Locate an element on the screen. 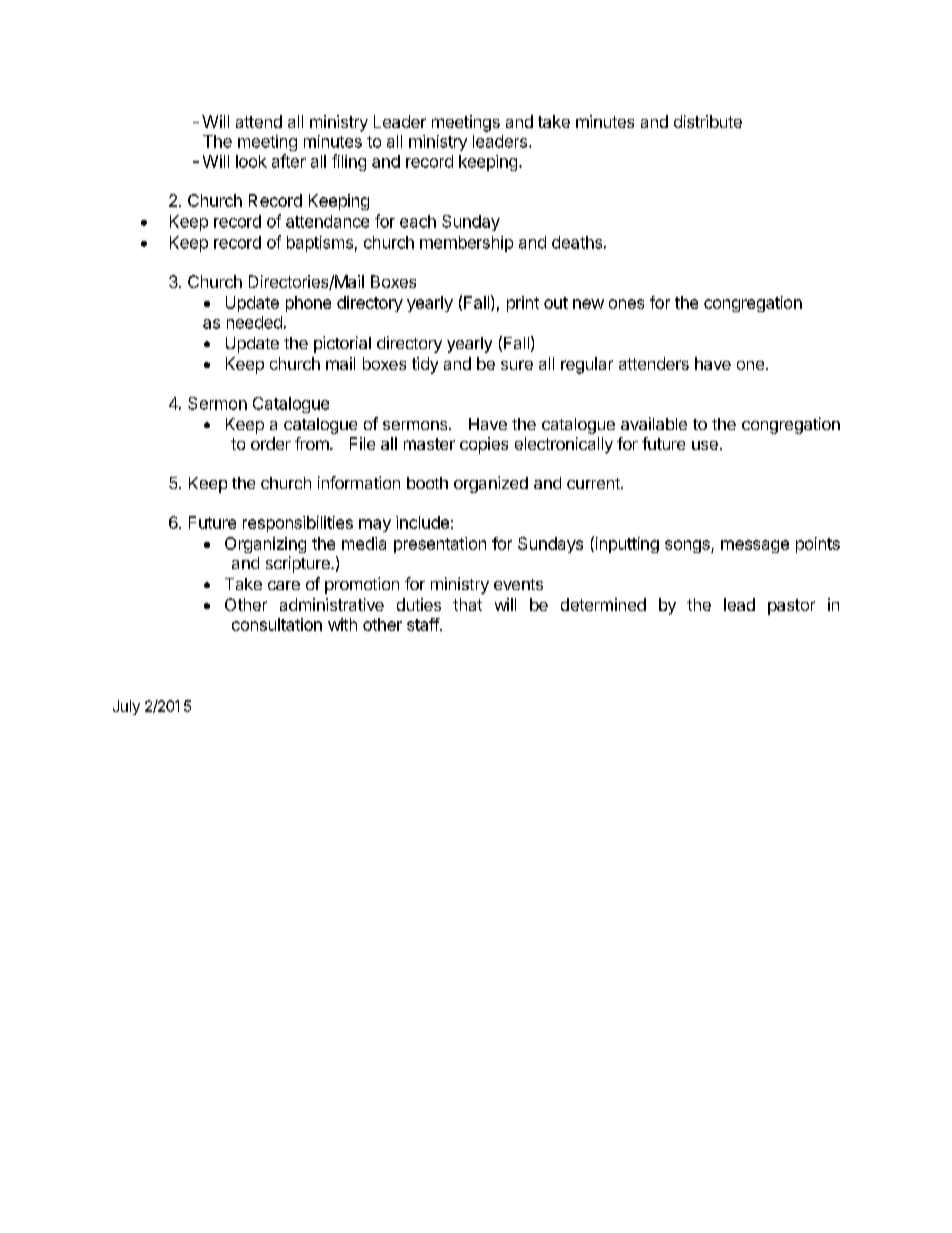 The height and width of the screenshot is (1233, 952). order is located at coordinates (271, 443).
